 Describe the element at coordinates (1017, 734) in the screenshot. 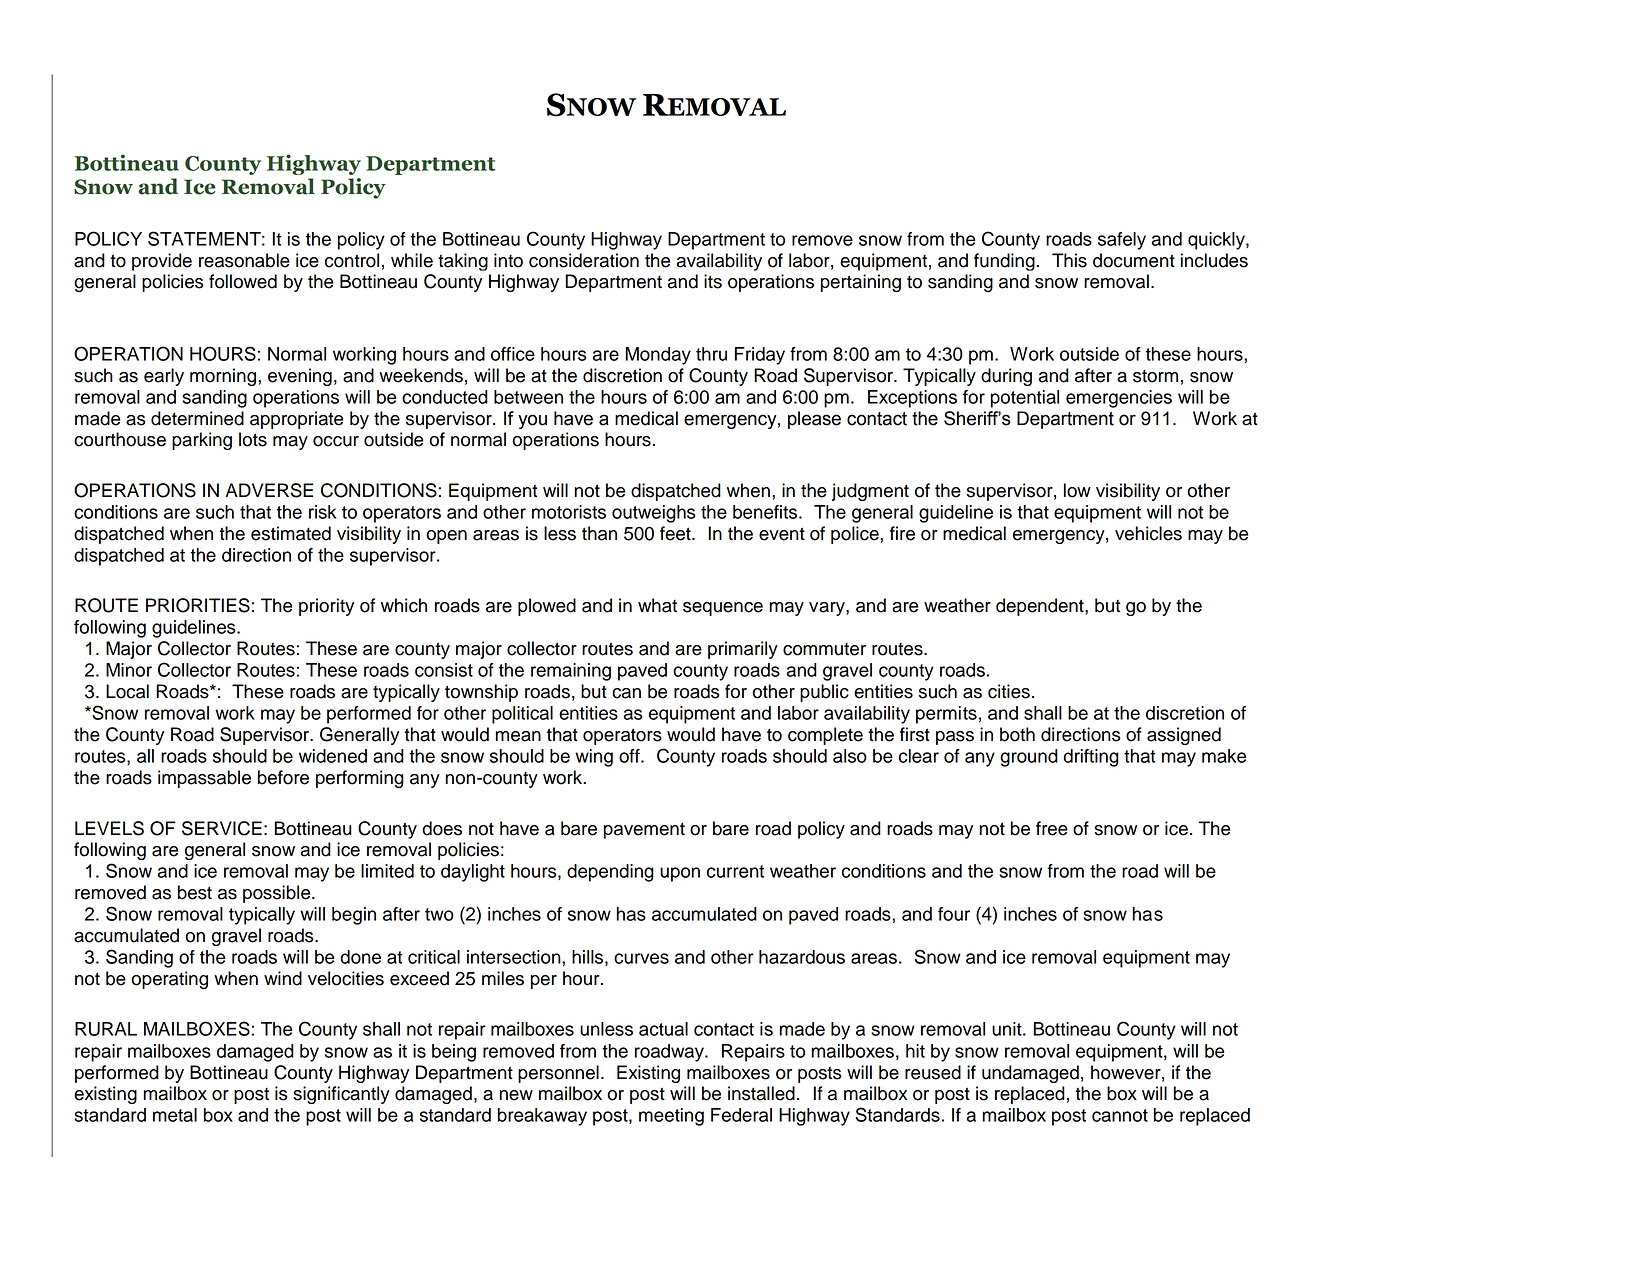

I see `both` at that location.
